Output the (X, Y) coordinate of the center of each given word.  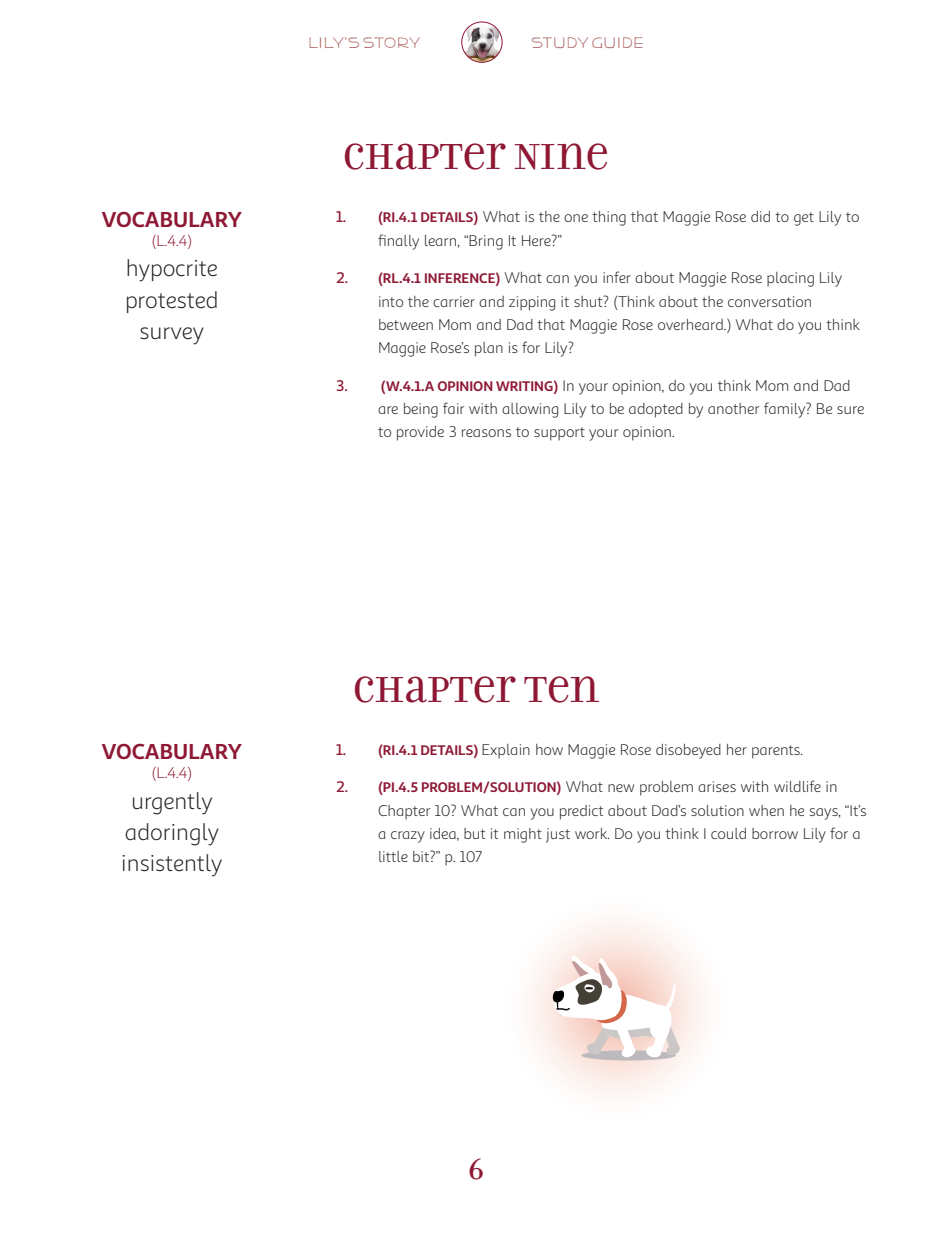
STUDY (560, 42)
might (523, 835)
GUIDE (617, 42)
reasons (486, 433)
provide (420, 433)
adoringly (172, 834)
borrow (775, 833)
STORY (391, 42)
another (733, 408)
